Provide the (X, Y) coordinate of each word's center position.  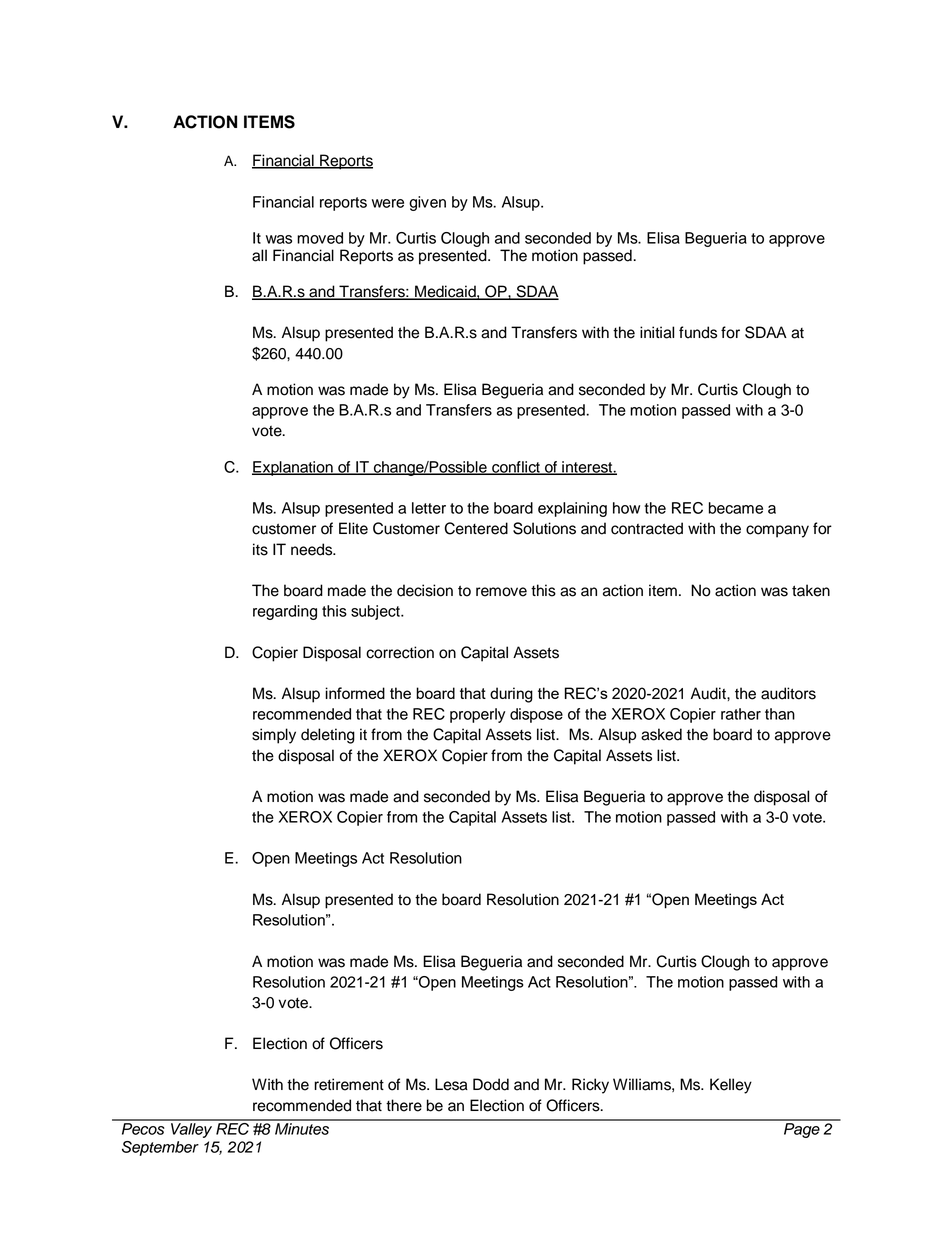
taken (811, 590)
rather (741, 714)
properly (477, 715)
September (160, 1148)
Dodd (491, 1084)
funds (698, 332)
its (260, 549)
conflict (516, 468)
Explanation (293, 468)
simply (274, 736)
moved (320, 238)
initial (657, 332)
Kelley (731, 1086)
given (427, 203)
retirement (349, 1084)
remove (501, 592)
